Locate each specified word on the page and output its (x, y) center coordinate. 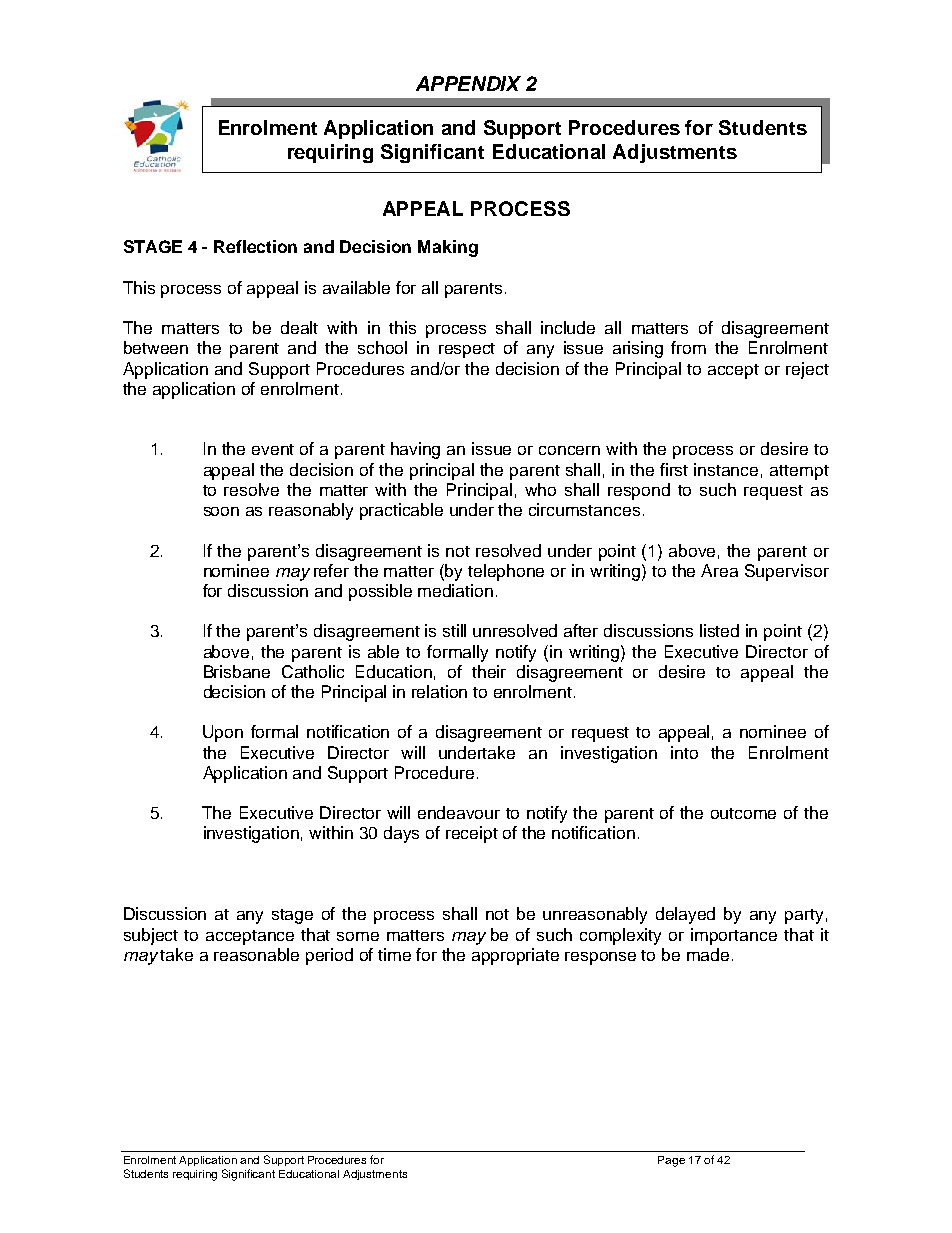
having (415, 450)
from (688, 347)
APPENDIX (468, 83)
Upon (223, 733)
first (674, 469)
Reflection (255, 246)
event (273, 449)
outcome (743, 813)
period (329, 956)
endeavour (459, 812)
